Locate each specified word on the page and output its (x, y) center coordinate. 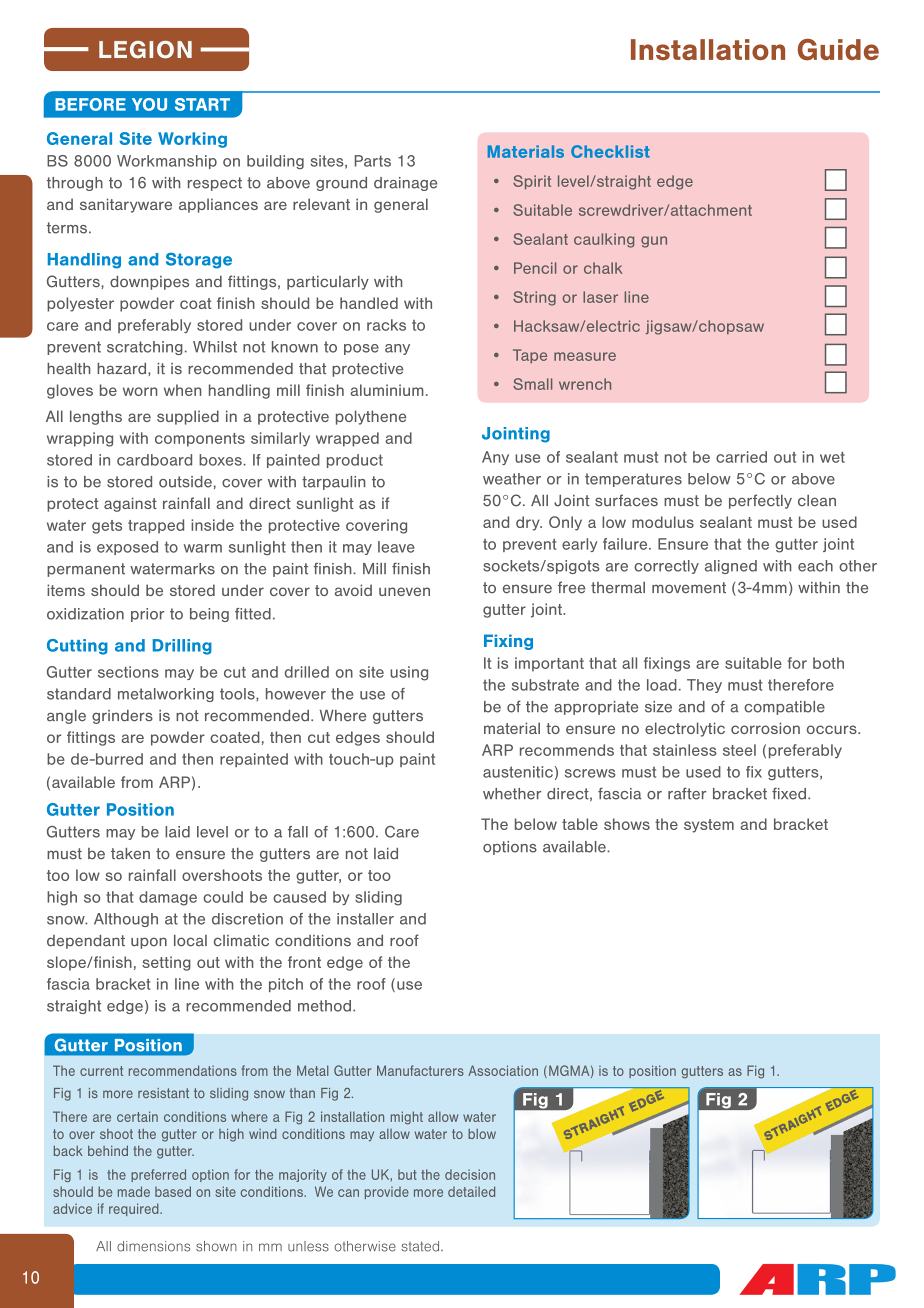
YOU (149, 104)
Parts (373, 161)
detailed (471, 1191)
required (135, 1209)
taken (130, 854)
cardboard (154, 460)
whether (512, 794)
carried (741, 457)
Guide (838, 50)
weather (512, 479)
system (709, 826)
